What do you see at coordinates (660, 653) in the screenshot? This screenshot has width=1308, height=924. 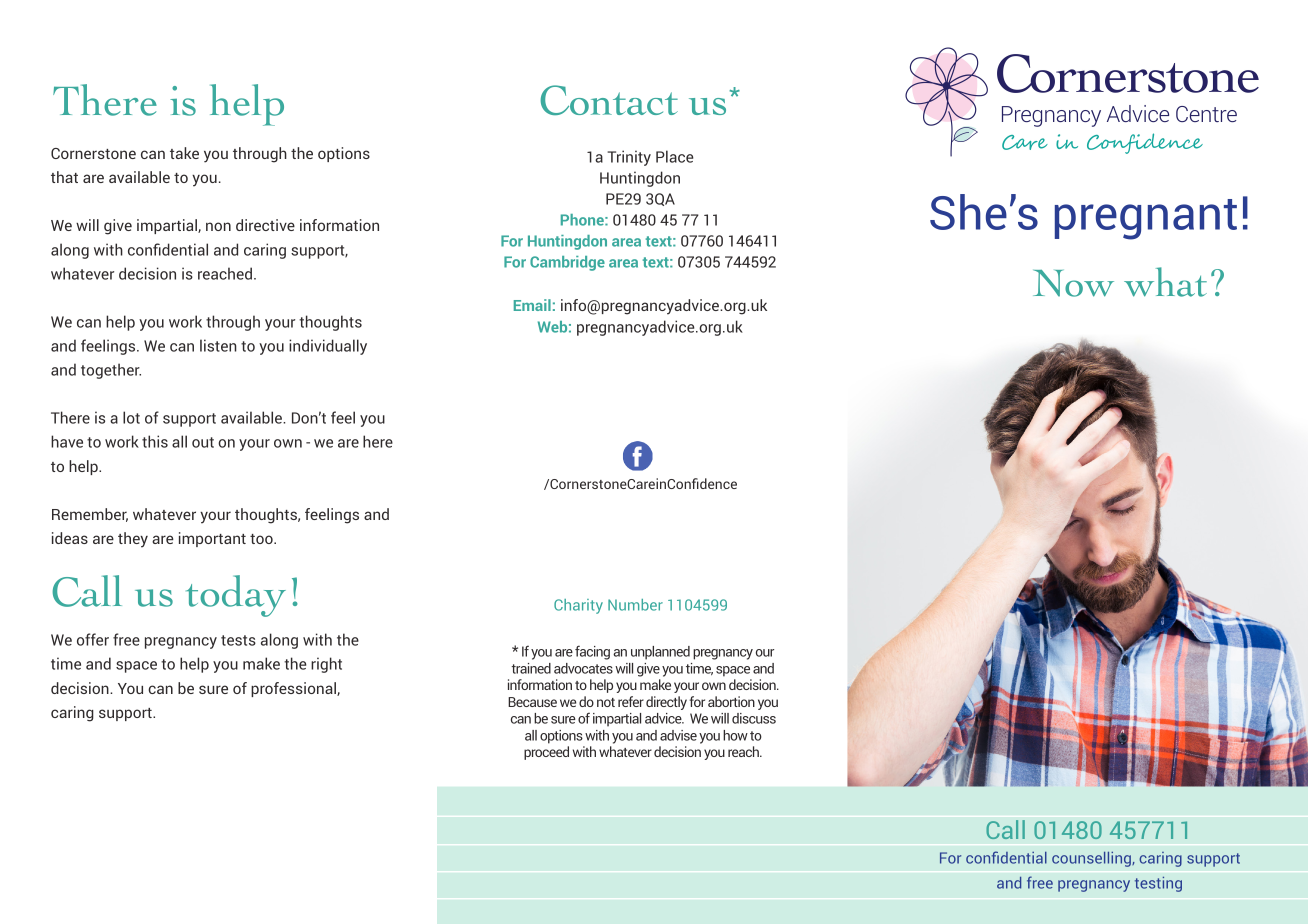 I see `unplanned` at bounding box center [660, 653].
